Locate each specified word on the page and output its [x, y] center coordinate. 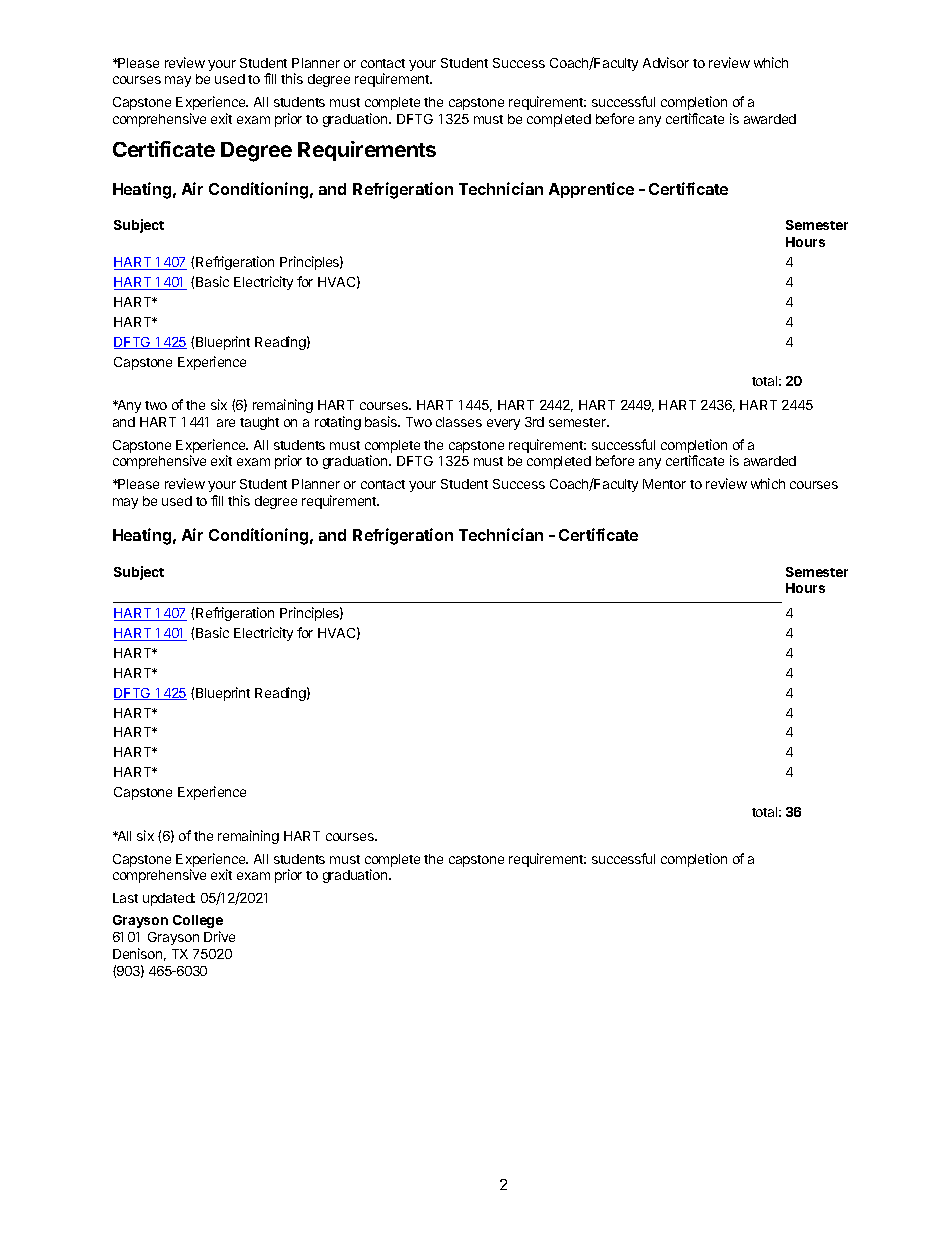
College [198, 921]
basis [382, 421]
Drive [219, 936]
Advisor [666, 62]
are [226, 423]
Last [125, 898]
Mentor [664, 484]
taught [259, 423]
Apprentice [591, 190]
